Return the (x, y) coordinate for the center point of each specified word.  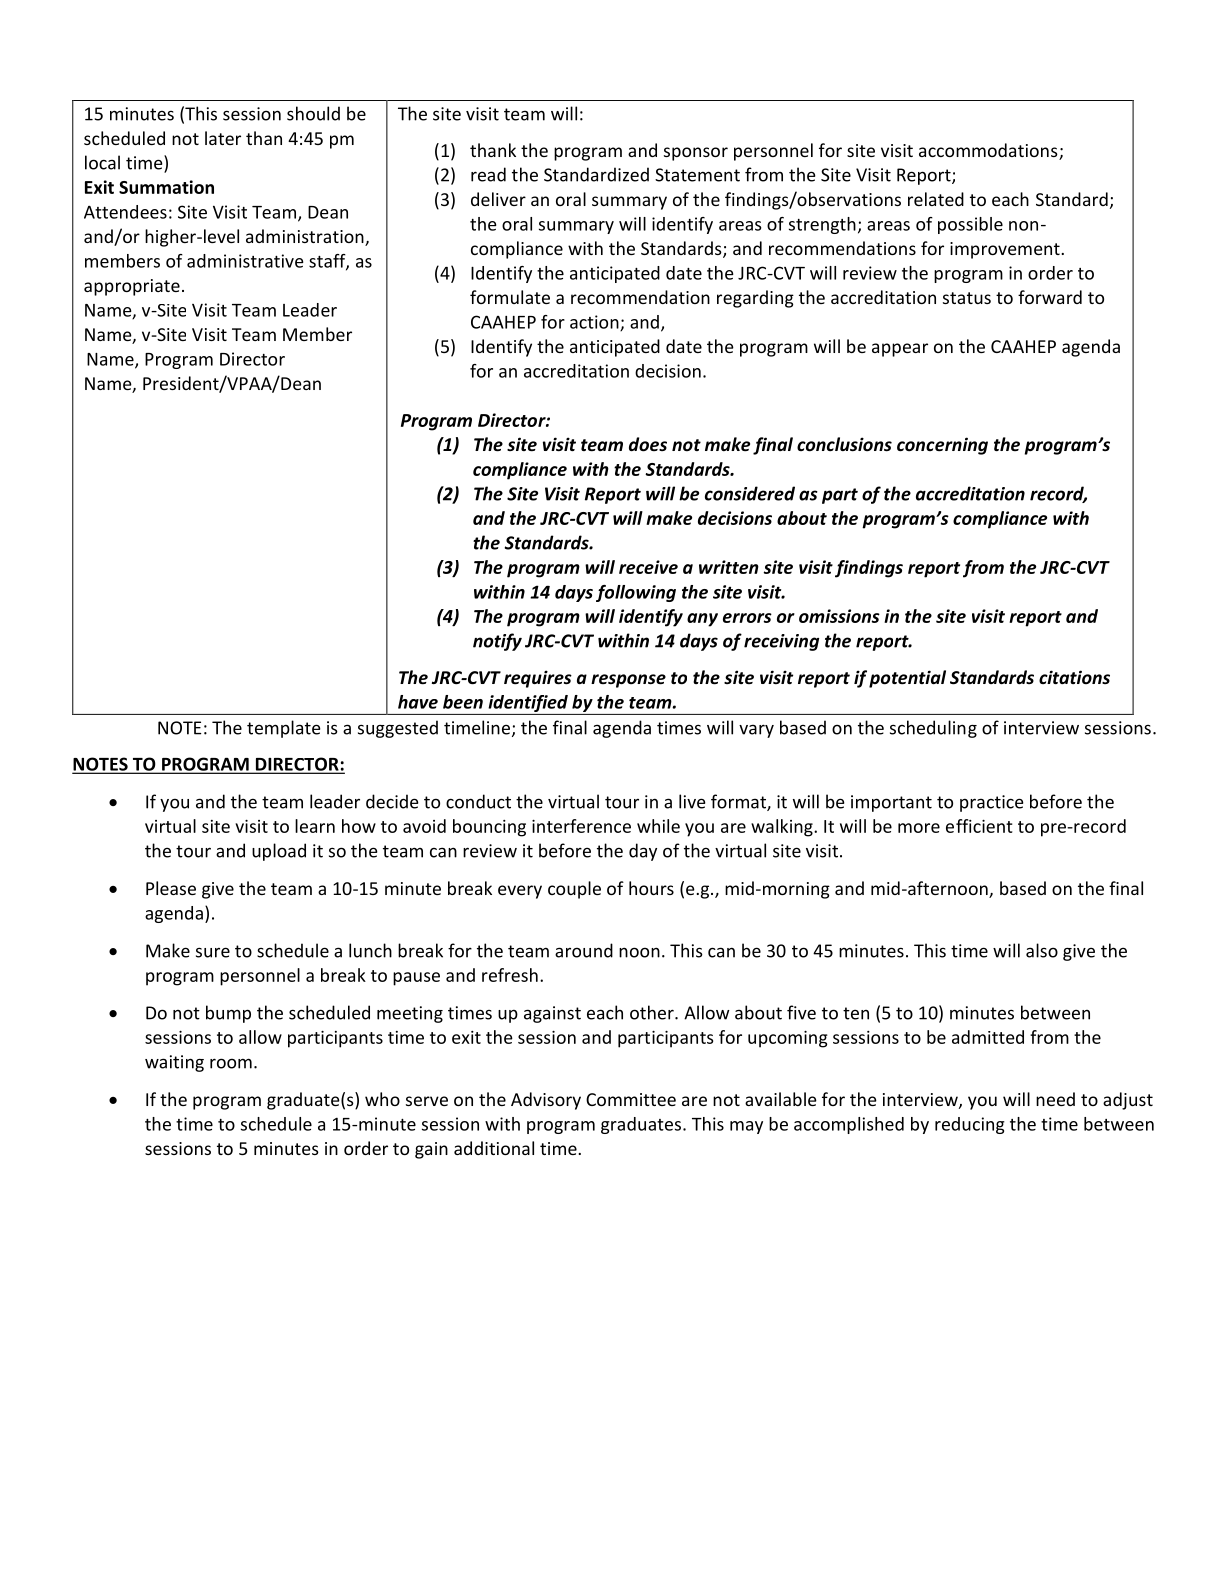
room (231, 1063)
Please (171, 888)
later (223, 138)
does (648, 444)
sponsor (696, 154)
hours (651, 888)
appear (900, 350)
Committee (631, 1099)
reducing (970, 1125)
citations (1074, 677)
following (636, 593)
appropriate (132, 287)
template (283, 729)
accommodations (989, 151)
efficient (979, 826)
